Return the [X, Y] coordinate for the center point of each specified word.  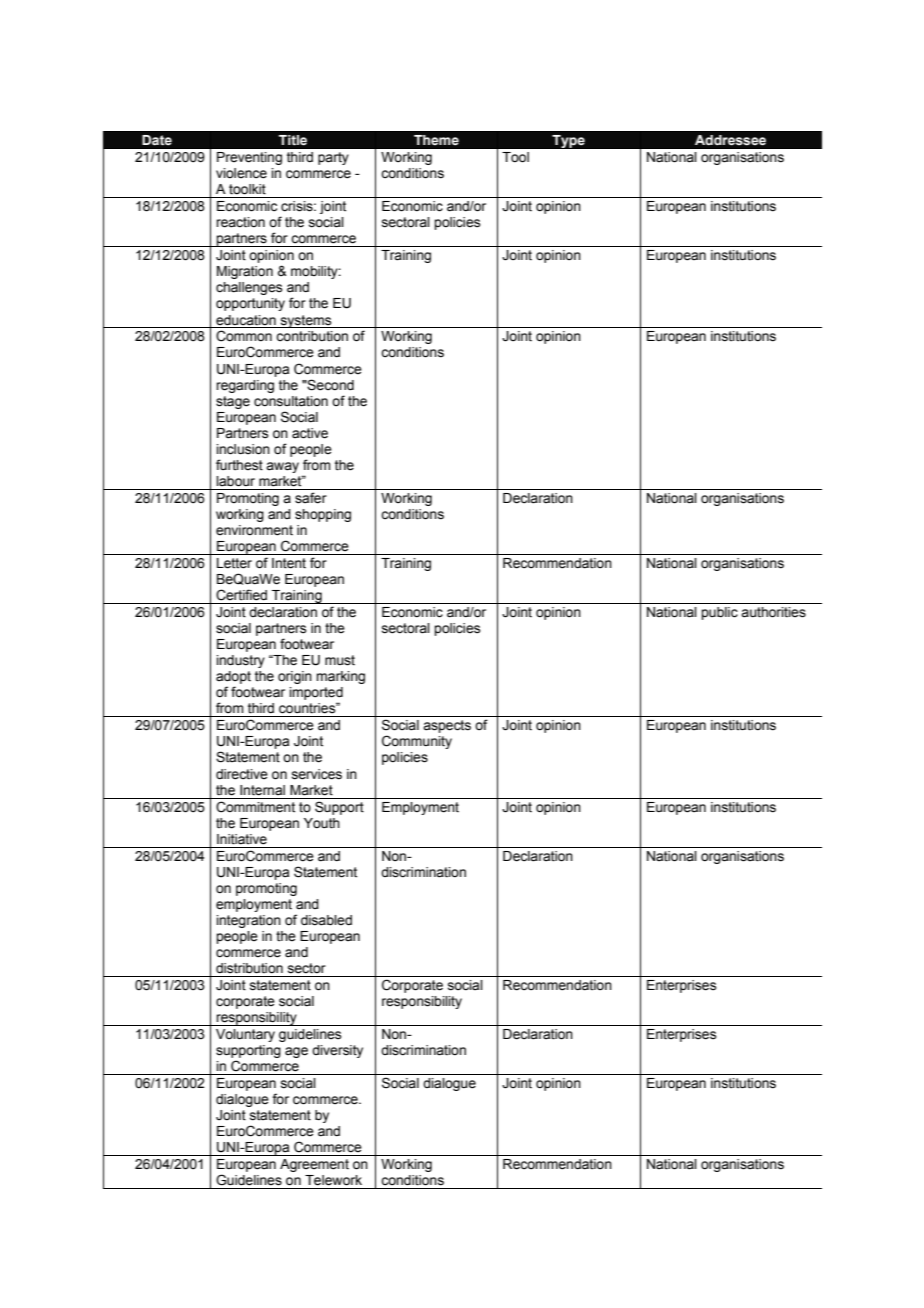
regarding [245, 386]
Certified [241, 595]
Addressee [730, 140]
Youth [322, 823]
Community [417, 742]
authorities [773, 612]
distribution [249, 968]
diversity [337, 1051]
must [340, 660]
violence [241, 173]
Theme [436, 140]
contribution [312, 336]
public [719, 613]
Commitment [255, 807]
